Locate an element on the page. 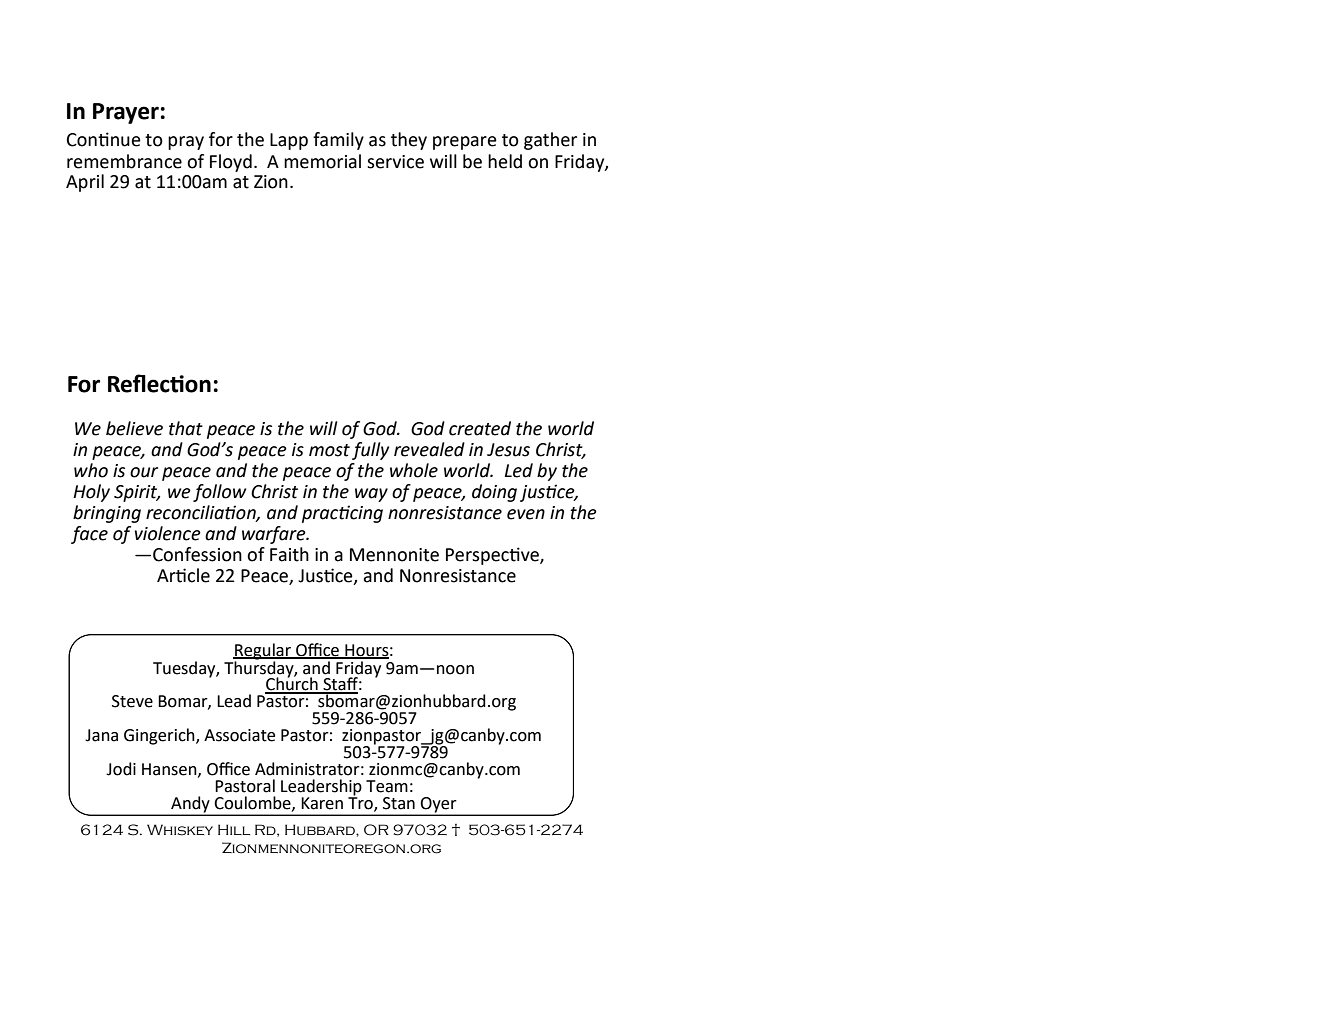 This document has height=1033, width=1337. Whiskey is located at coordinates (180, 830).
